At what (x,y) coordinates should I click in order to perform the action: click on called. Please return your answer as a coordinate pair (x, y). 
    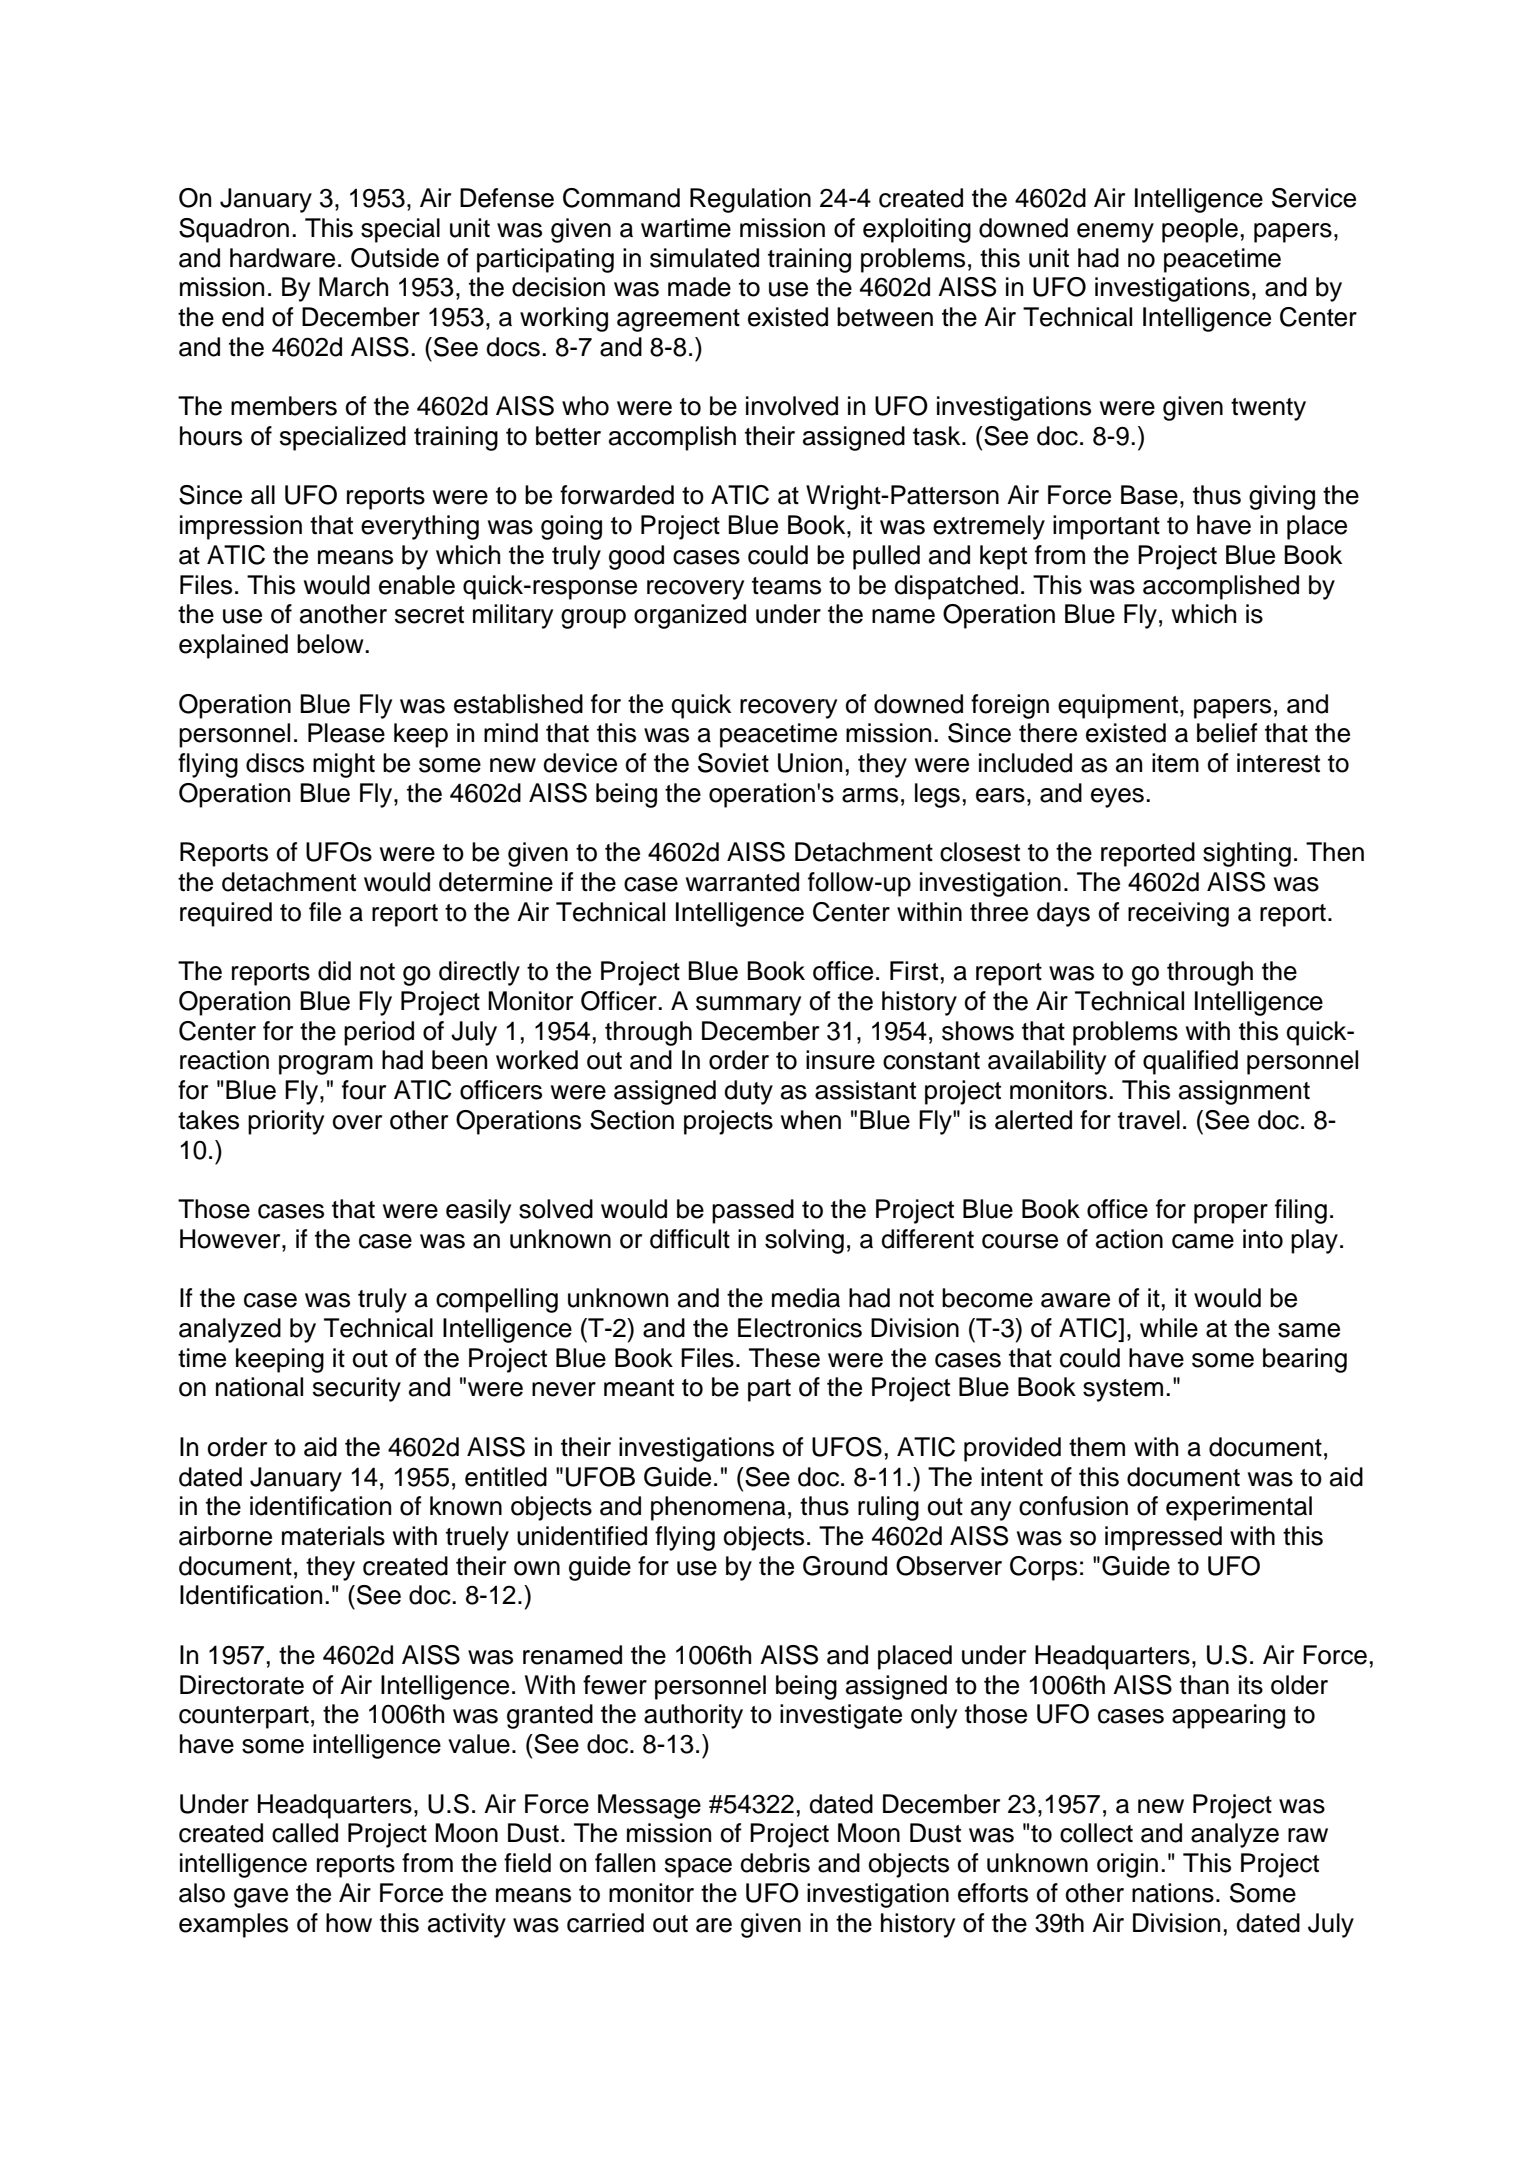
    Looking at the image, I should click on (305, 1833).
